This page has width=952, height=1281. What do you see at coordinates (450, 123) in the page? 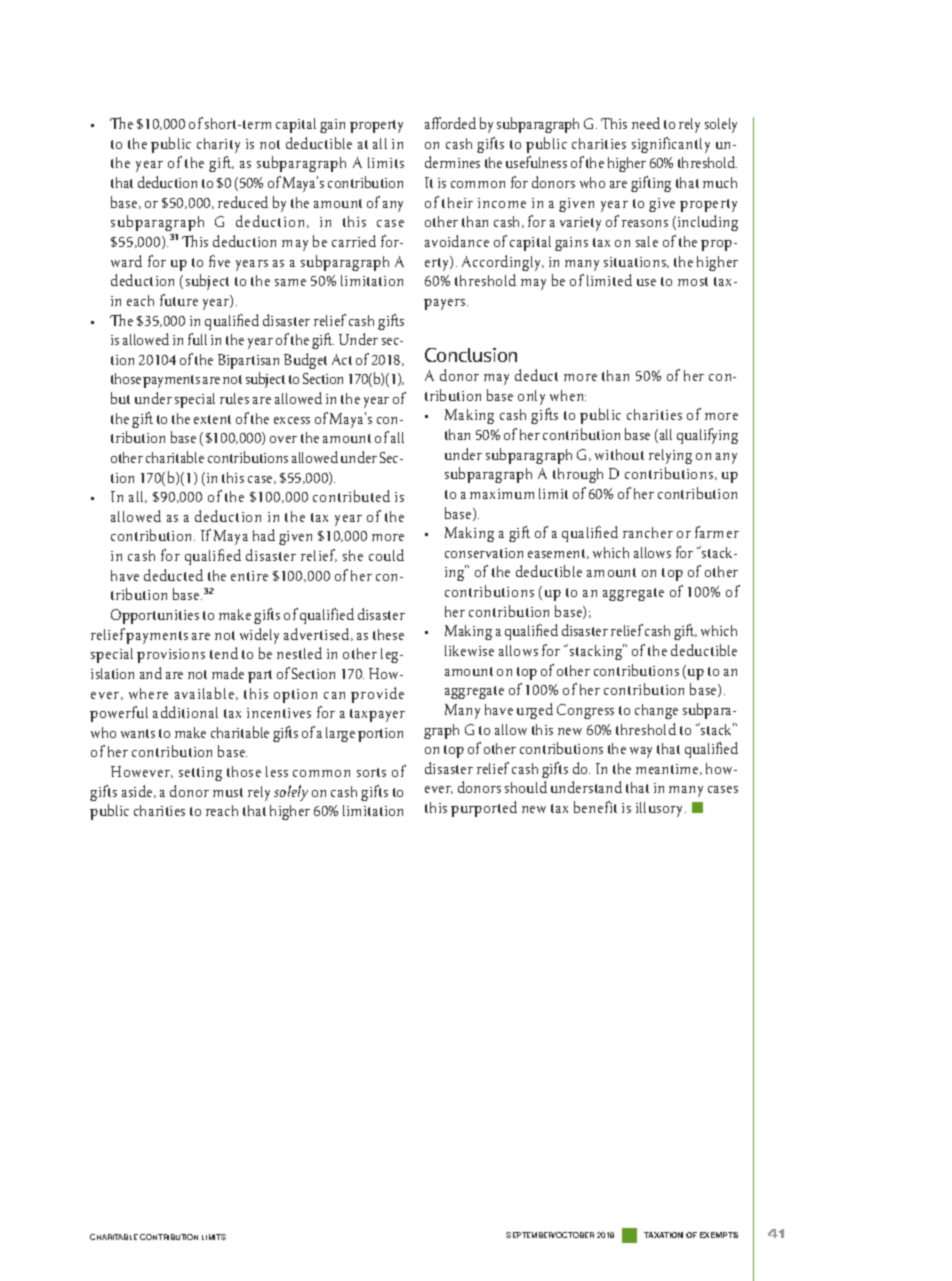
I see `afforded` at bounding box center [450, 123].
